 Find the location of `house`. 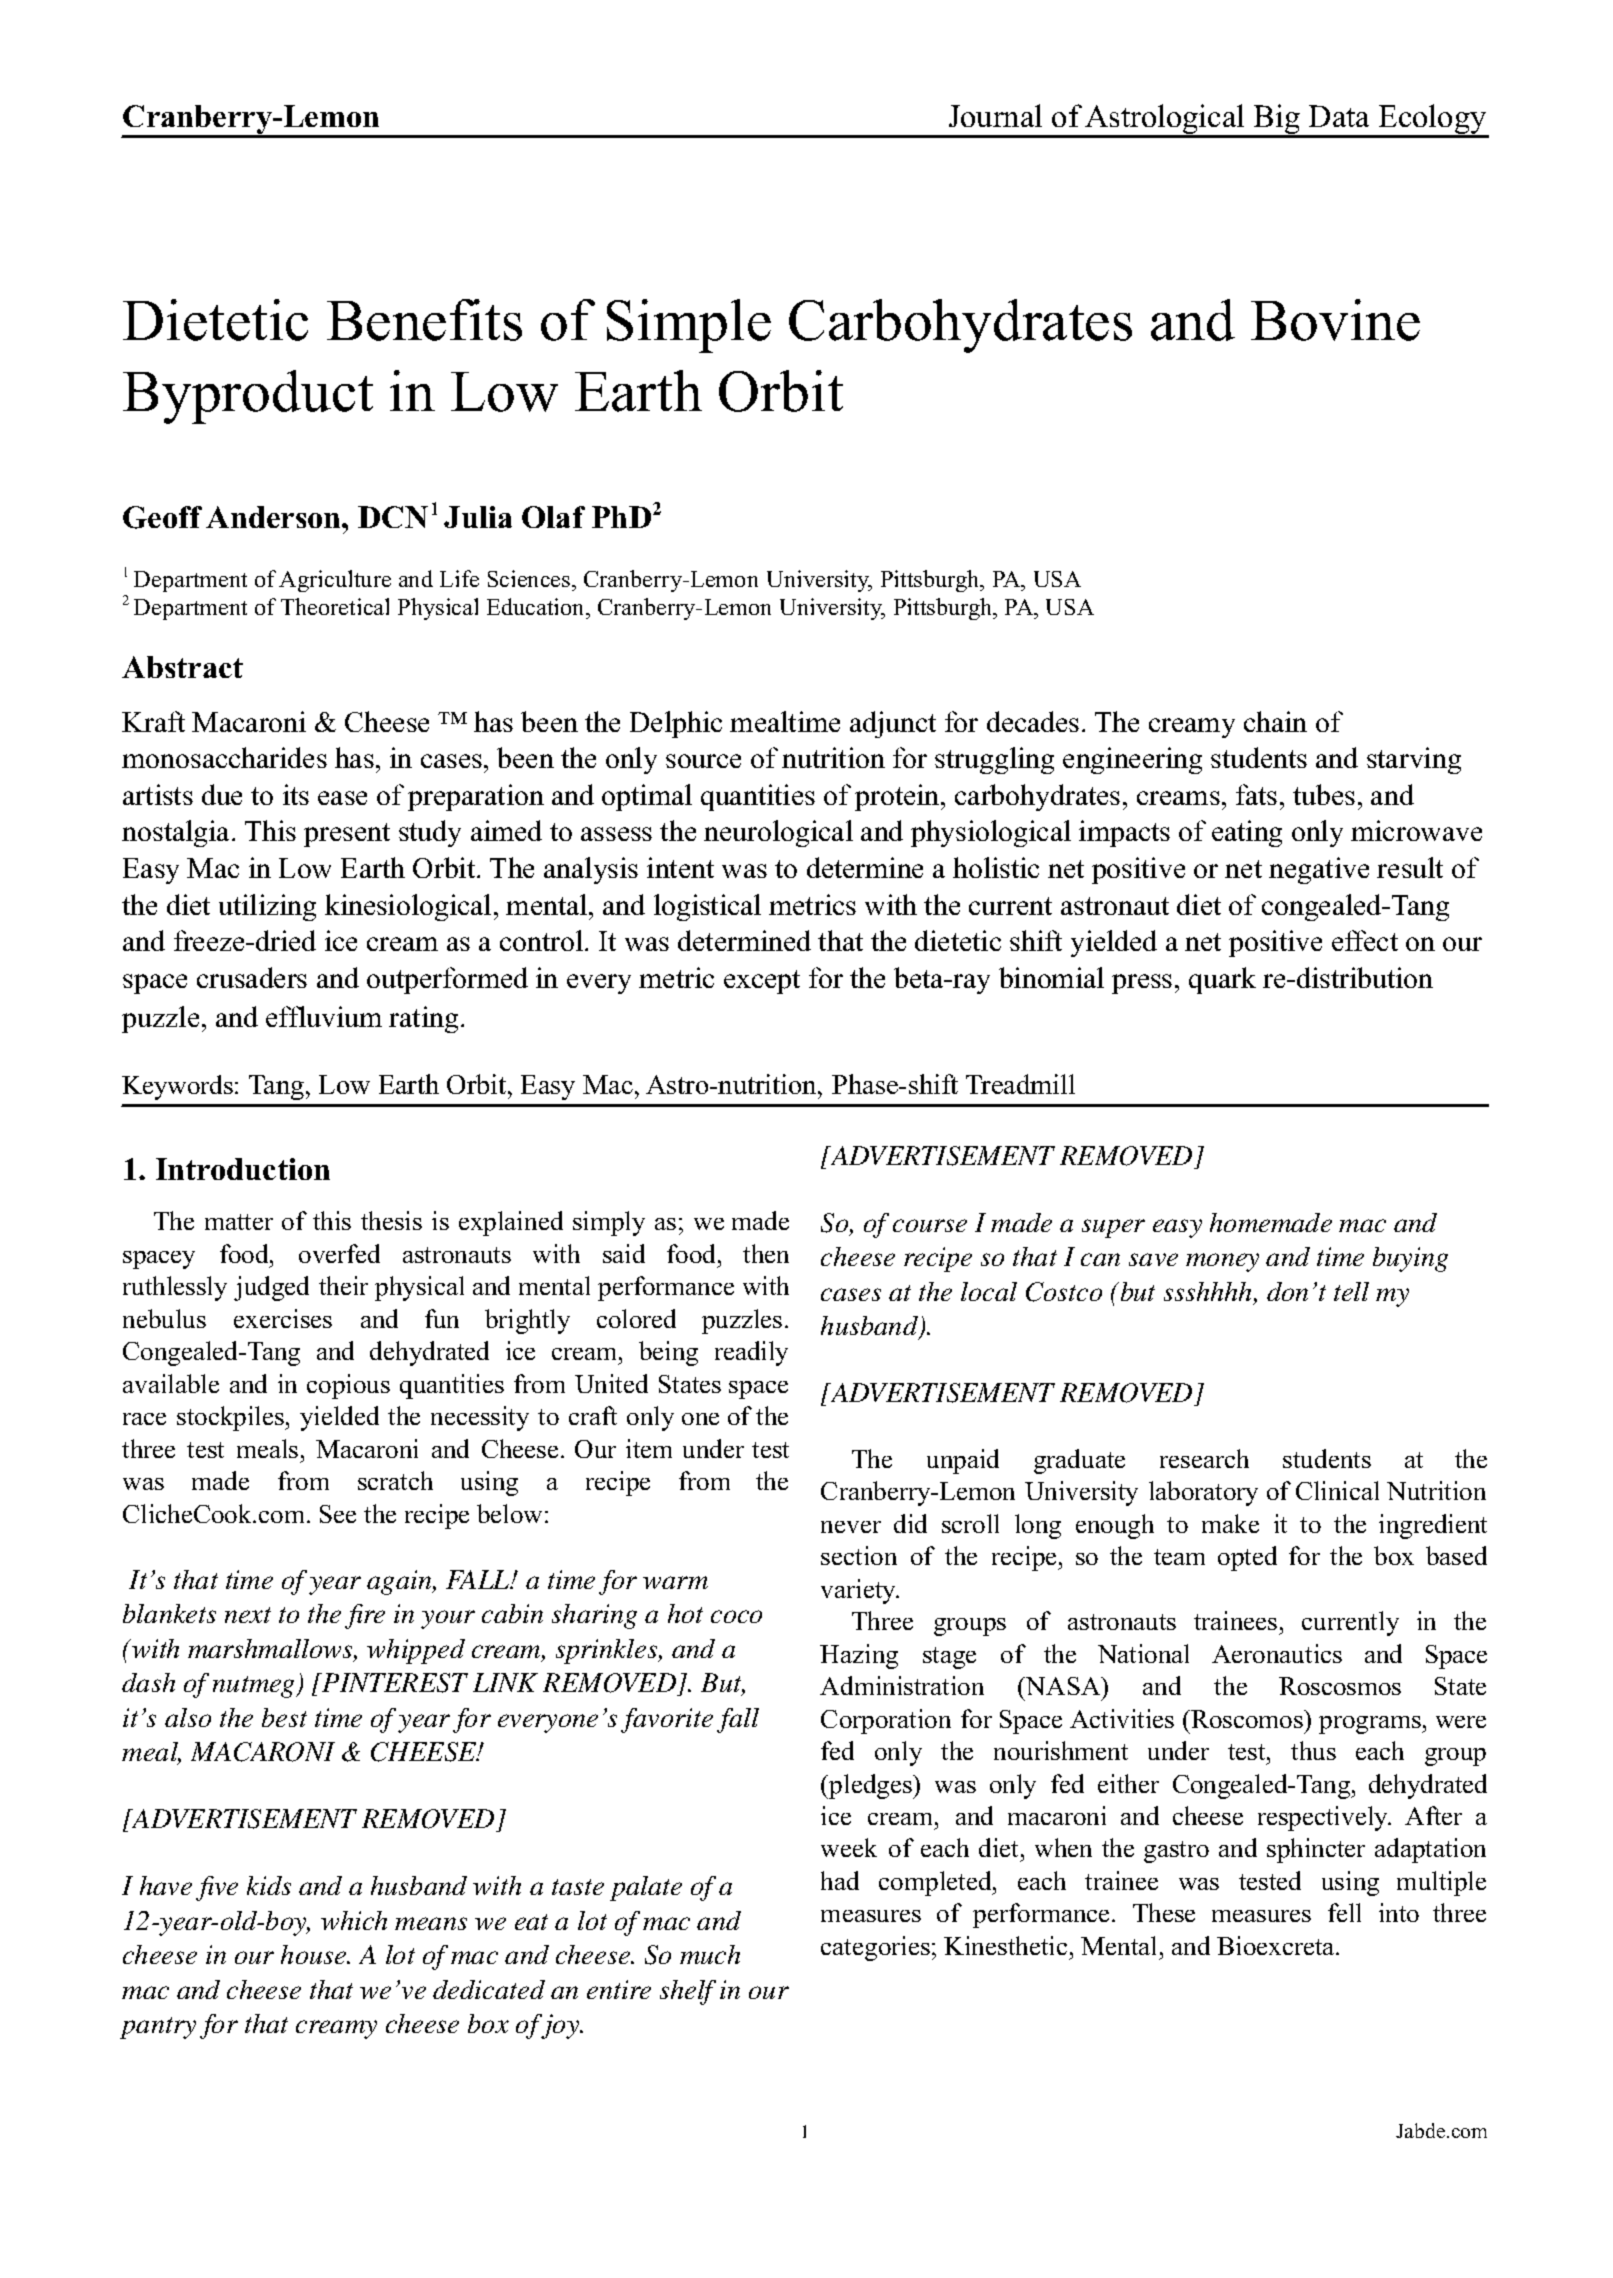

house is located at coordinates (315, 1954).
